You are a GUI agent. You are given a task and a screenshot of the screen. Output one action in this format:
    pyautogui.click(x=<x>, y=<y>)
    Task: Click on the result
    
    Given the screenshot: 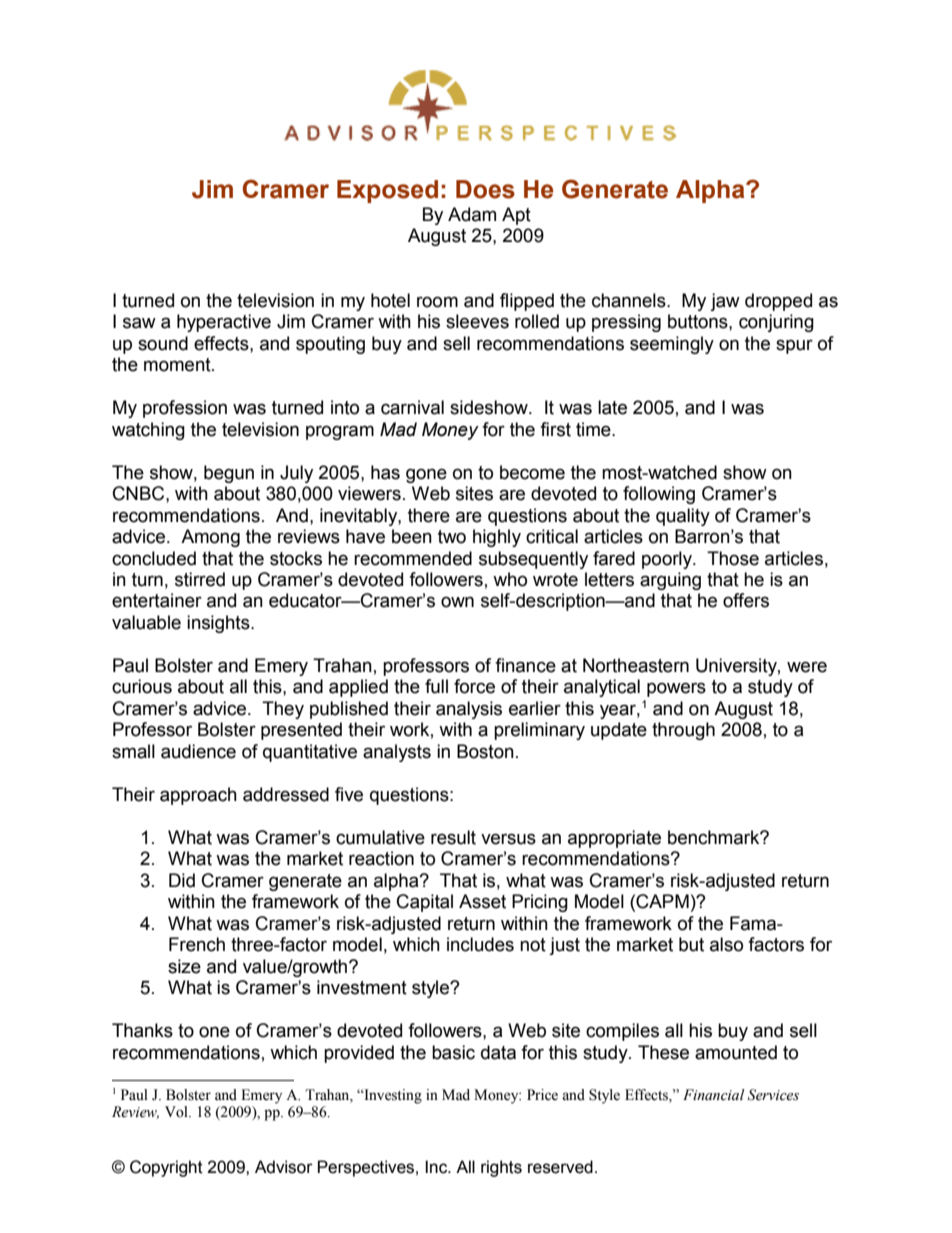 What is the action you would take?
    pyautogui.click(x=453, y=837)
